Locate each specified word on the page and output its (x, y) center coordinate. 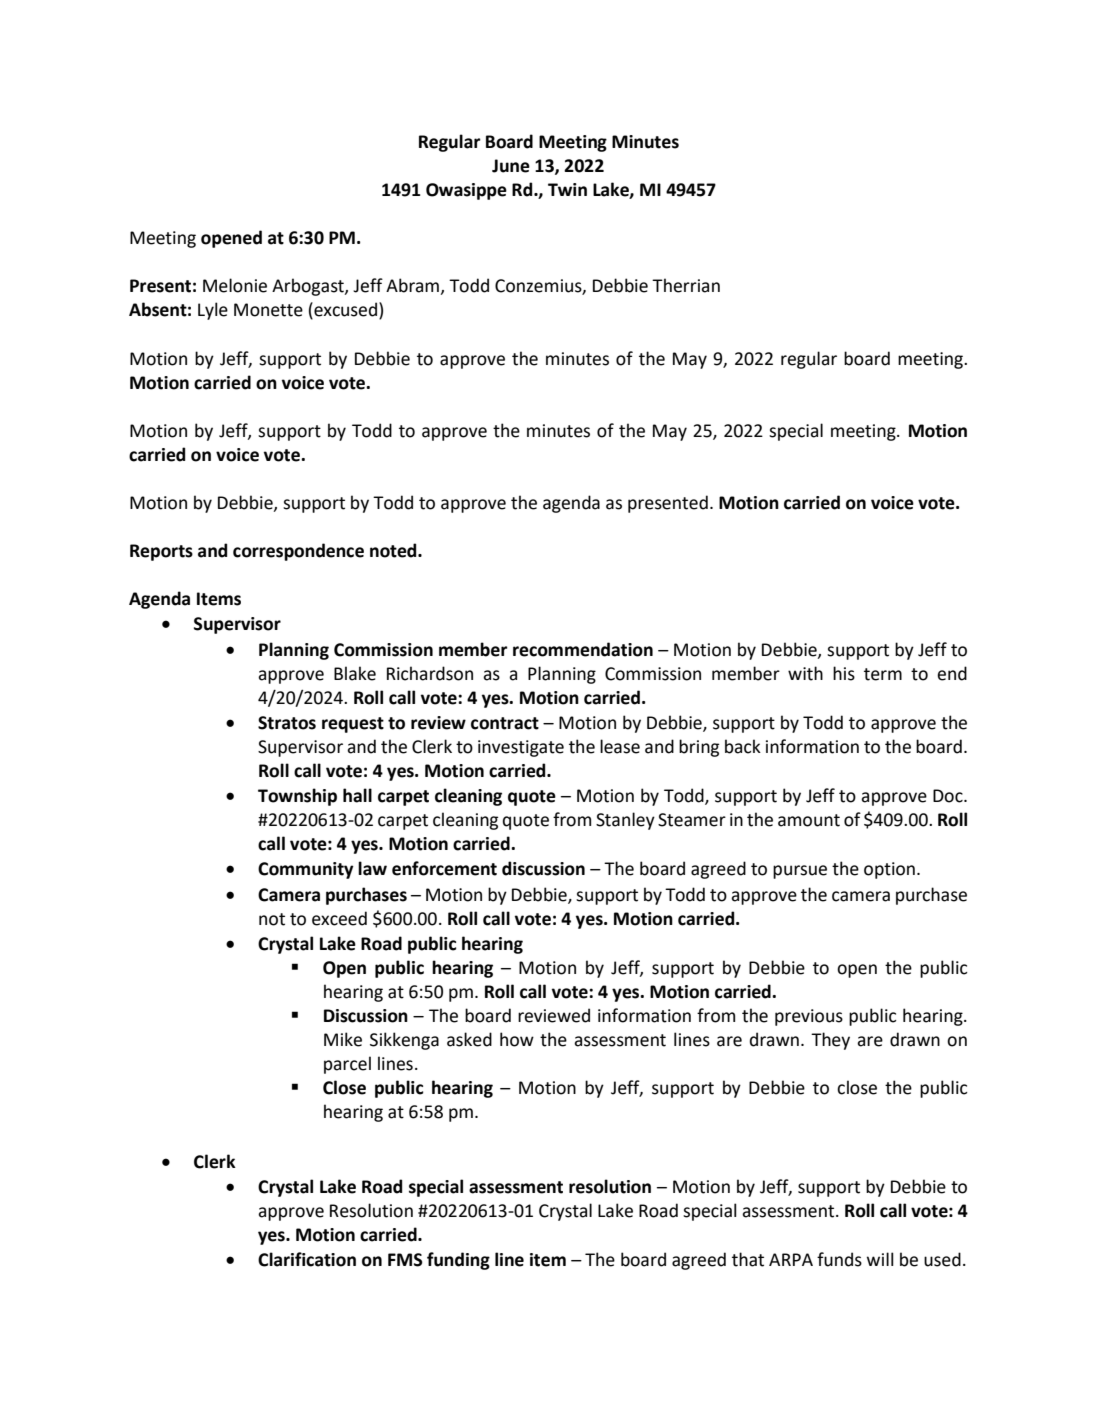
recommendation (583, 649)
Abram (413, 286)
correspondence (298, 552)
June (511, 166)
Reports (161, 552)
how (517, 1039)
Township (297, 797)
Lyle (213, 311)
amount (809, 820)
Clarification (307, 1259)
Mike (343, 1039)
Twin (567, 189)
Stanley (625, 821)
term (883, 674)
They (830, 1041)
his (844, 673)
